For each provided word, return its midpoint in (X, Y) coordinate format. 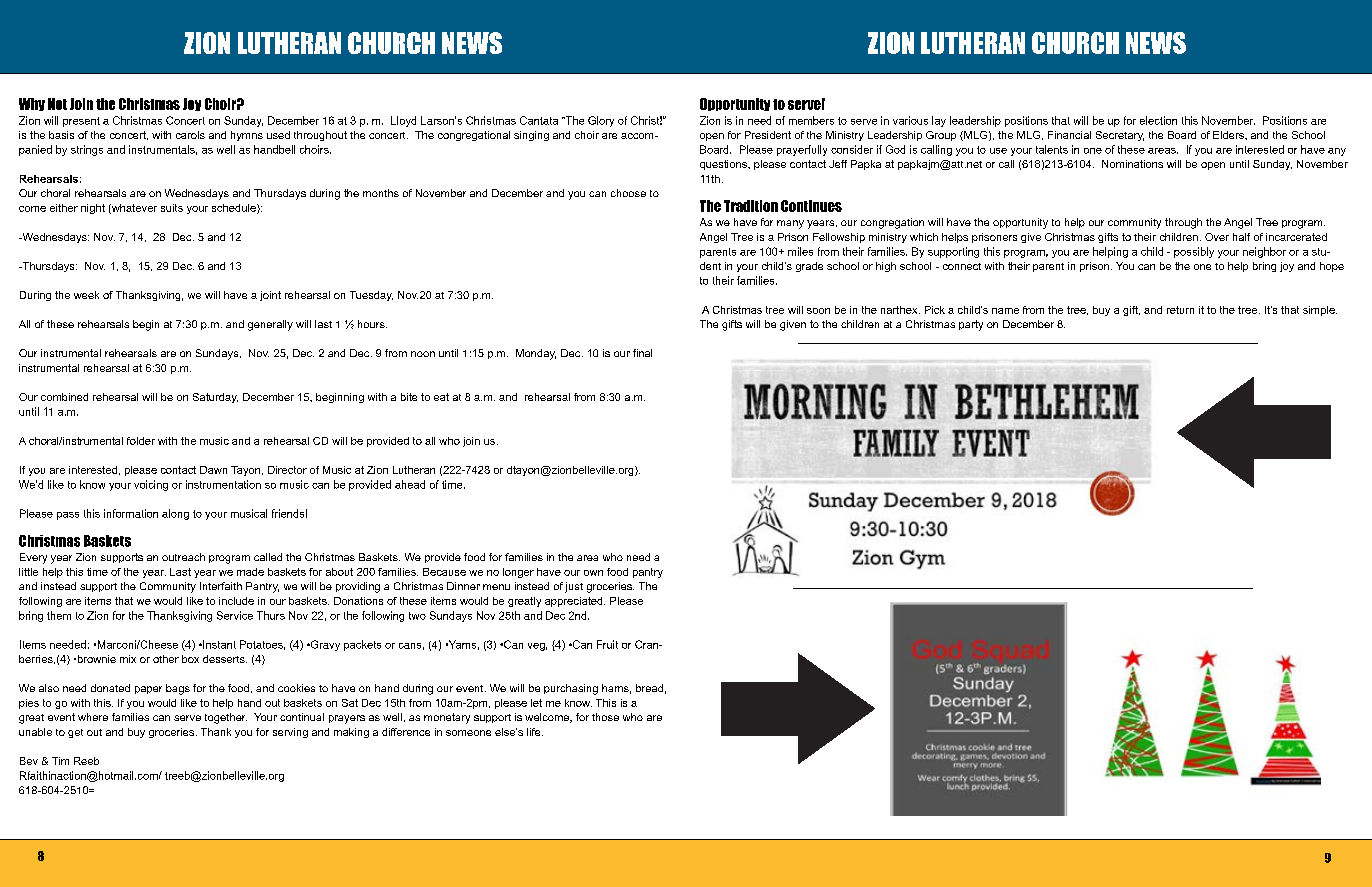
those (605, 717)
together (226, 718)
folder (141, 441)
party (971, 325)
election (1158, 120)
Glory (601, 121)
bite (409, 397)
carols (190, 135)
